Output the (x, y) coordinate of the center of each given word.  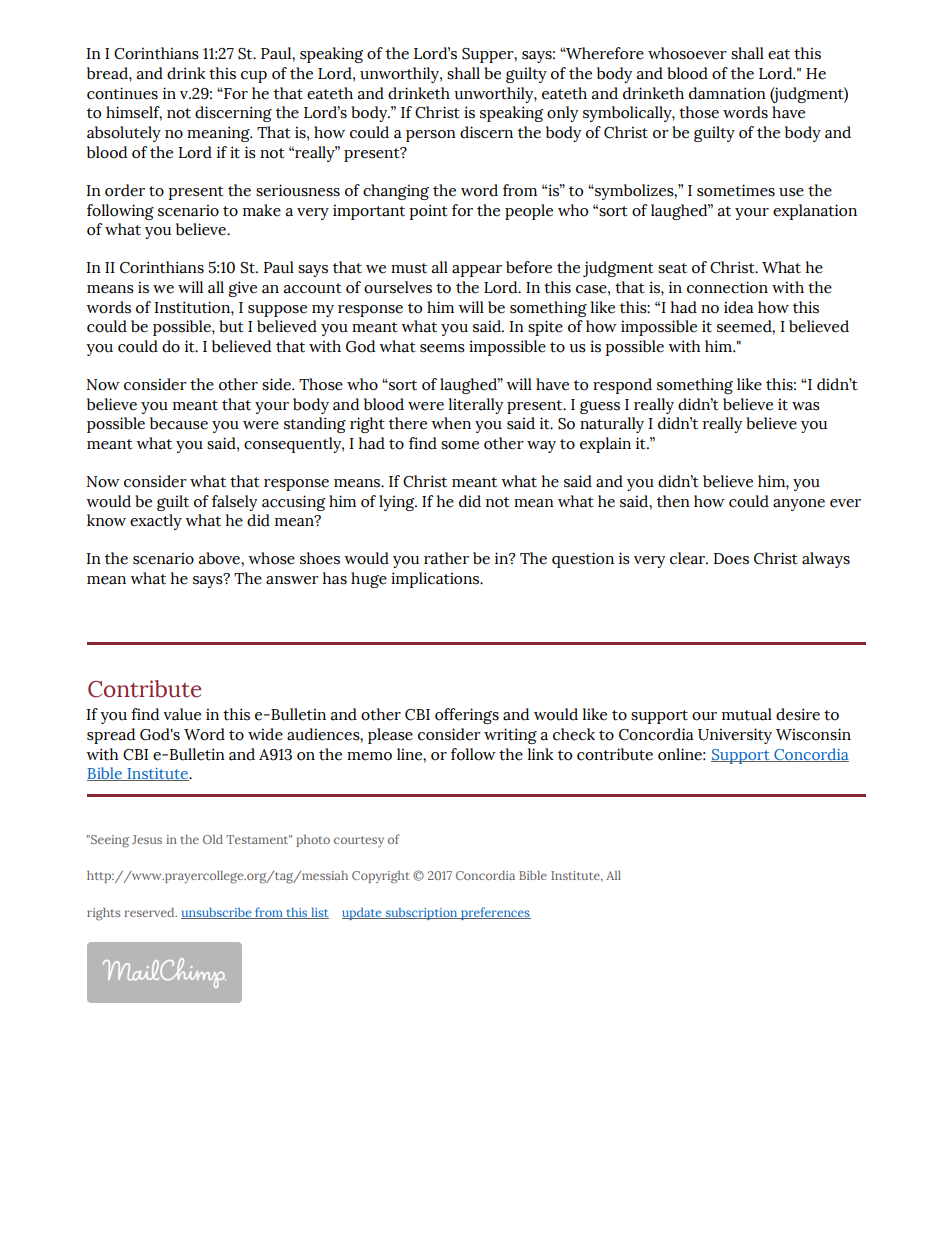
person (431, 136)
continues (122, 93)
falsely (234, 503)
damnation (727, 93)
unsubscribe (217, 913)
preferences (495, 913)
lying (398, 503)
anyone (799, 505)
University (735, 736)
